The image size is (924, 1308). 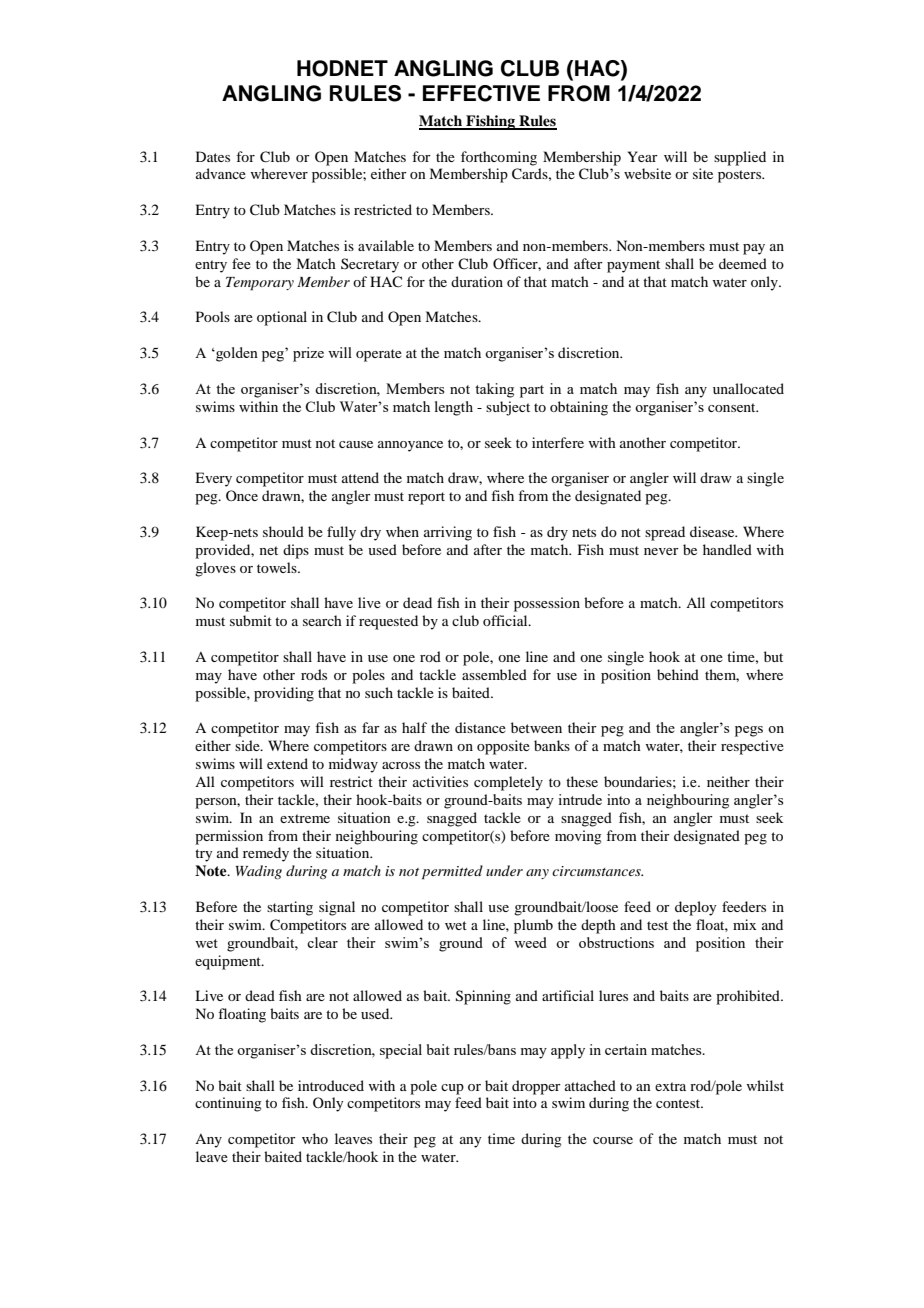 What do you see at coordinates (315, 1138) in the document?
I see `who` at bounding box center [315, 1138].
